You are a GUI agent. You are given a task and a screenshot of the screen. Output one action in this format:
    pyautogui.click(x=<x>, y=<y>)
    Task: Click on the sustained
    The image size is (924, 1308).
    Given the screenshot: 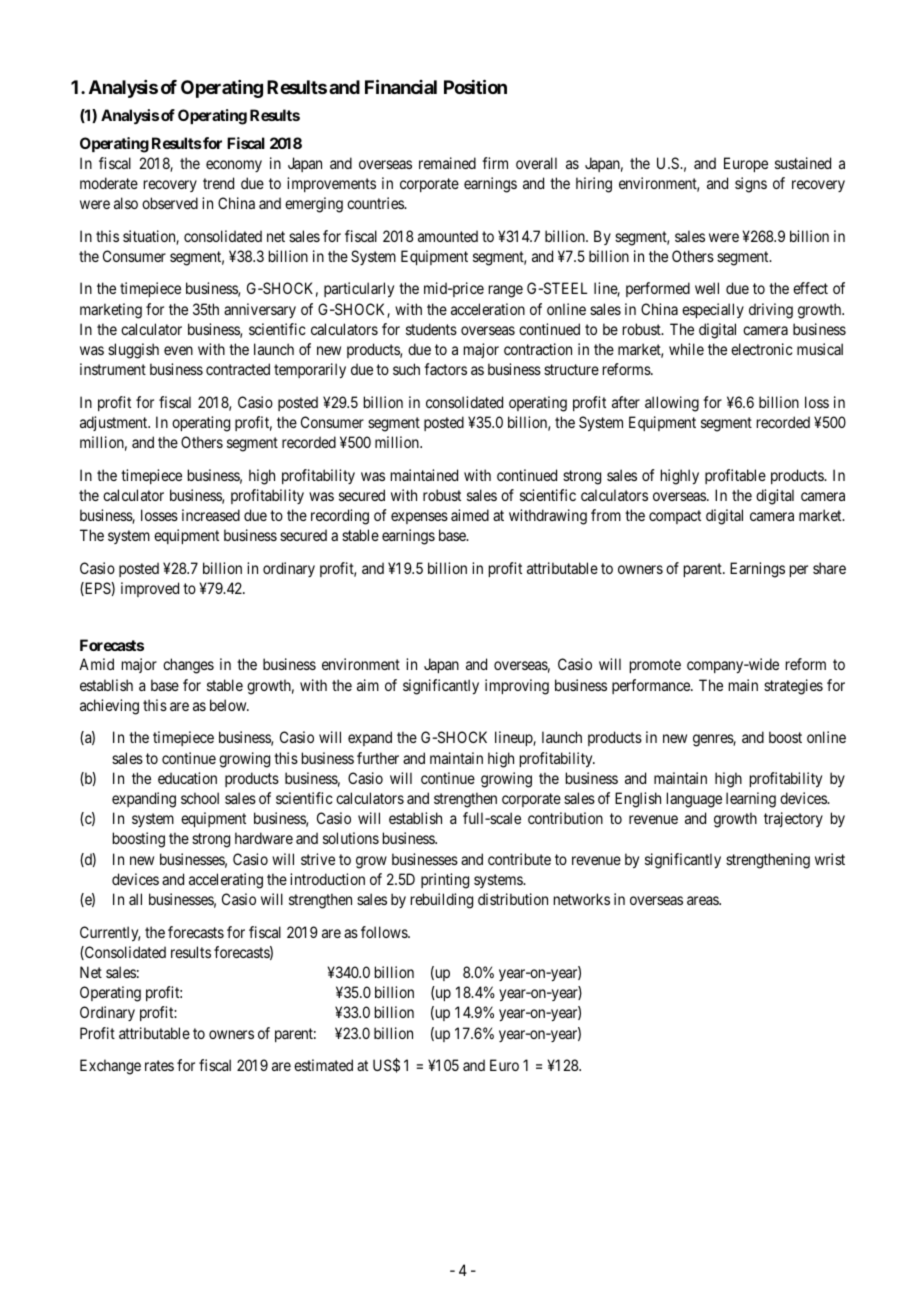 What is the action you would take?
    pyautogui.click(x=803, y=163)
